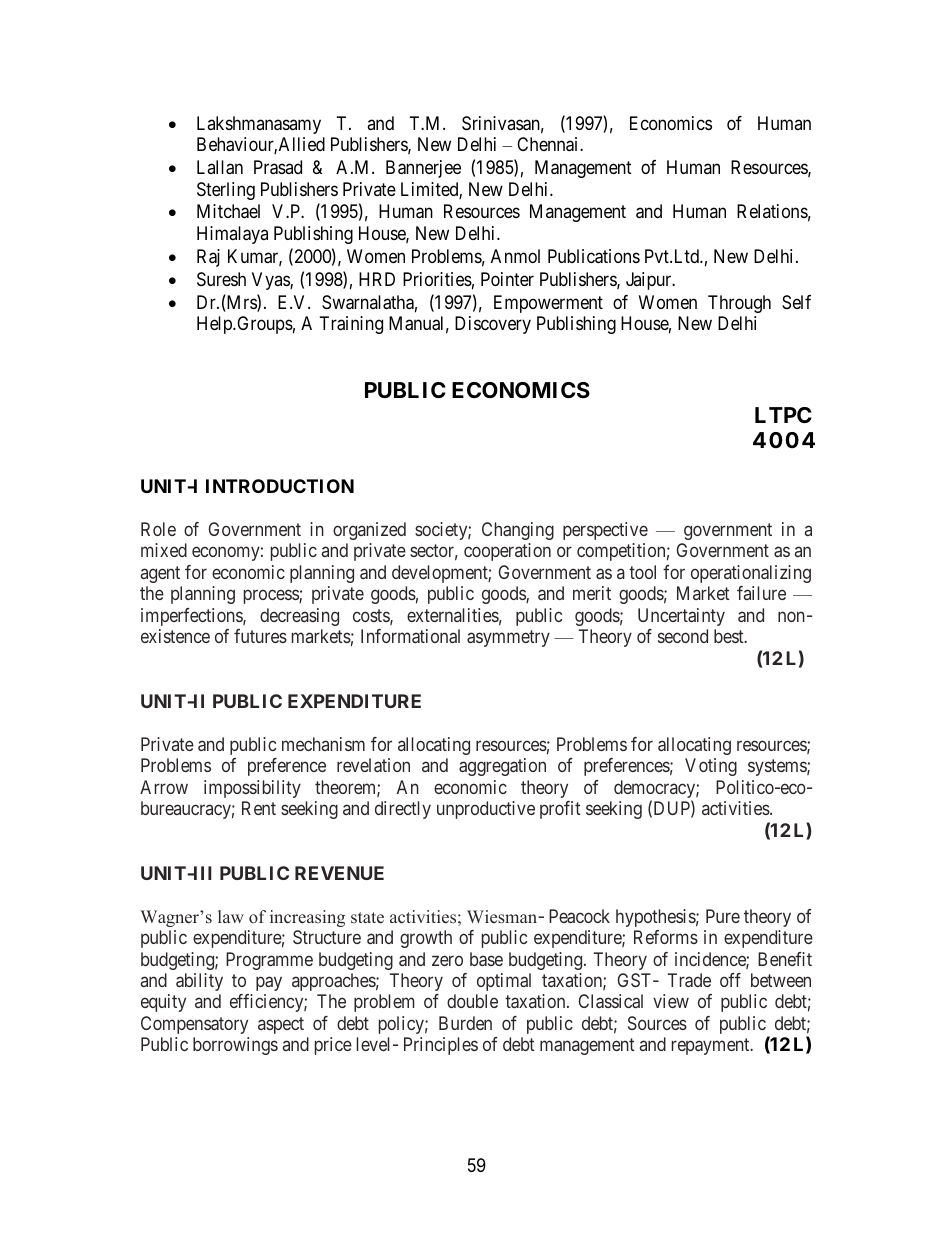 The width and height of the screenshot is (952, 1233). What do you see at coordinates (739, 304) in the screenshot?
I see `Through` at bounding box center [739, 304].
